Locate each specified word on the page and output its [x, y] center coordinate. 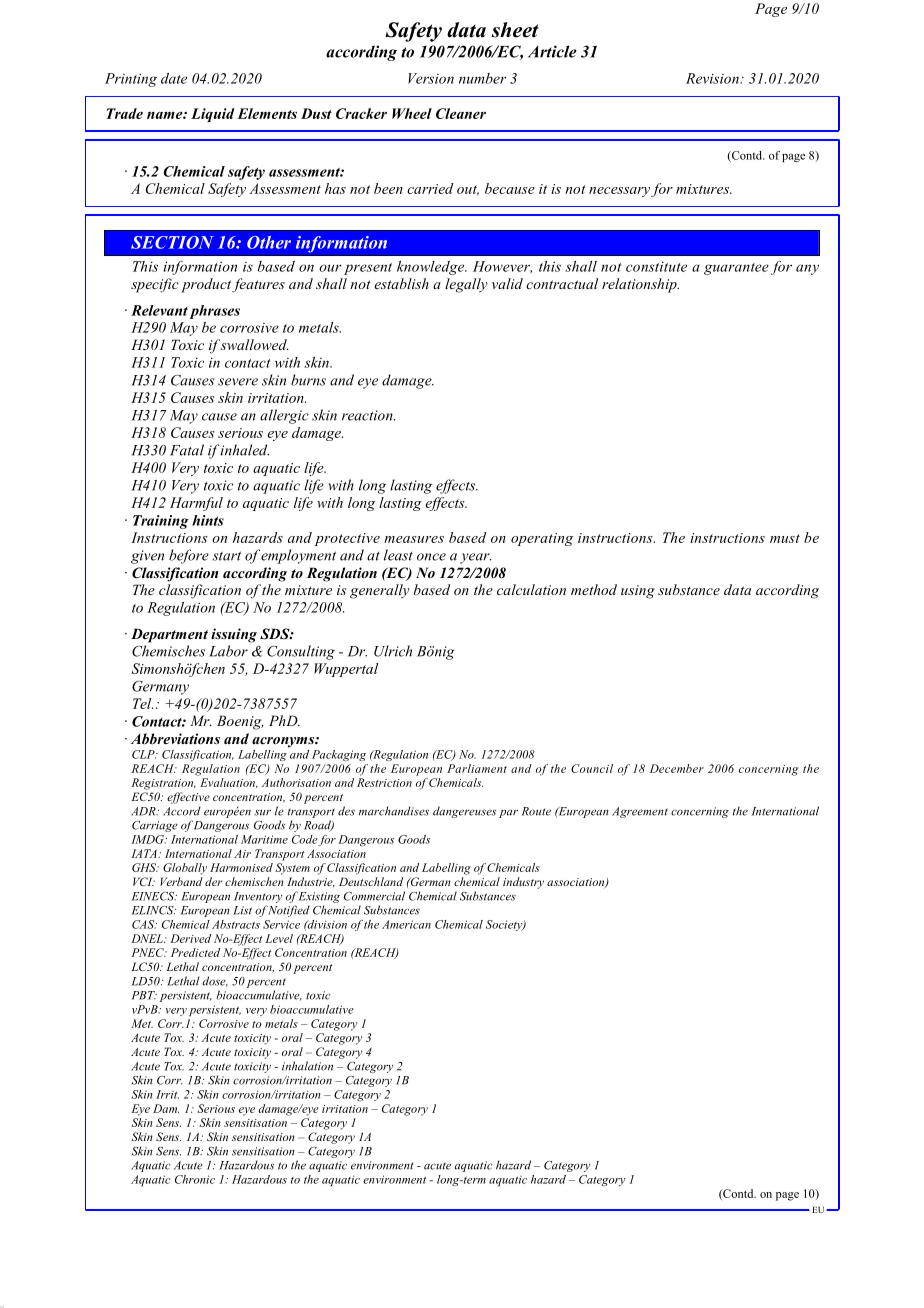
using [638, 592]
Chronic [195, 1179]
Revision [713, 78]
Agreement [640, 812]
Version [431, 78]
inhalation [307, 1066]
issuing [234, 635]
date [174, 78]
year [475, 558]
